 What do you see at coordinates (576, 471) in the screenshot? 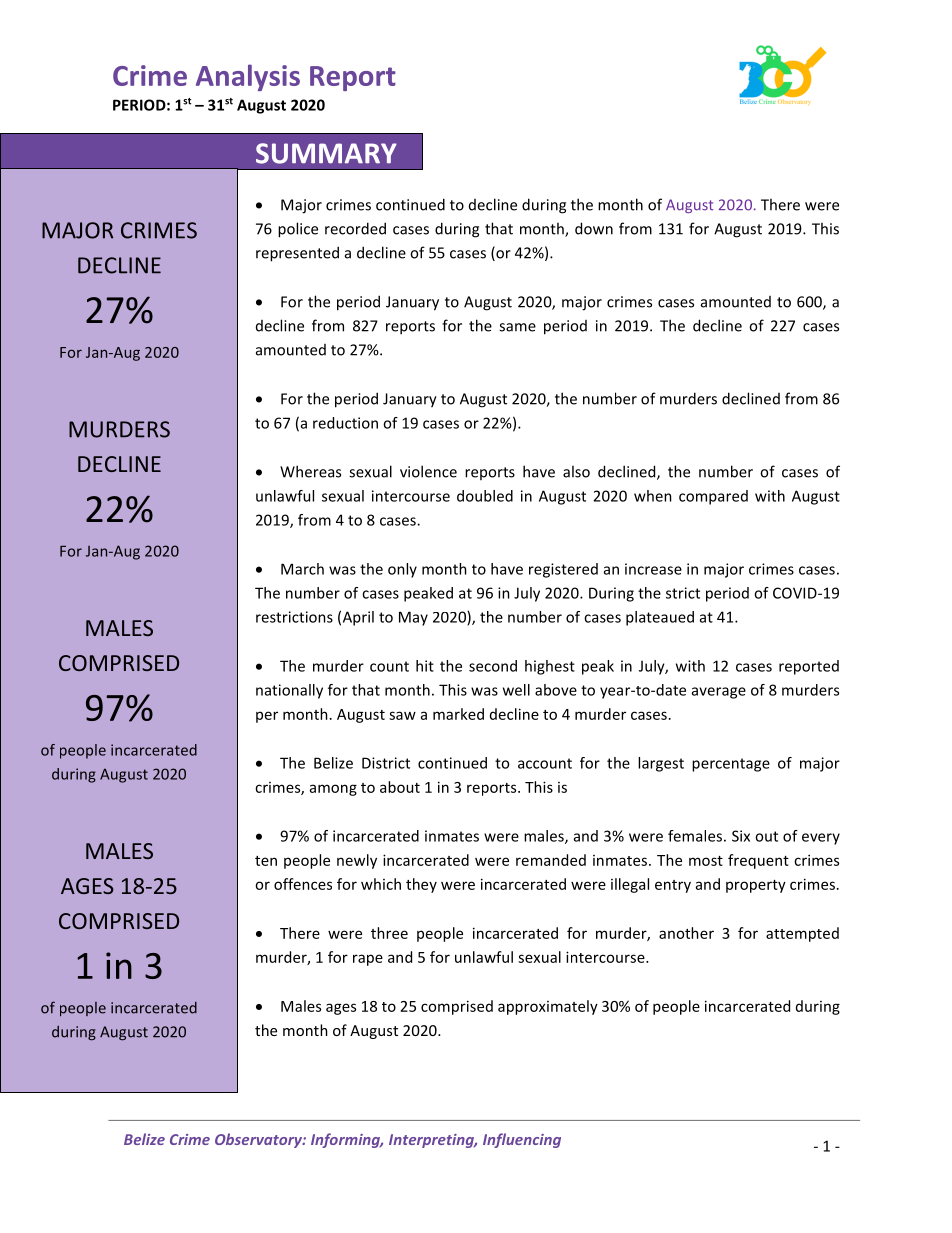
I see `also` at bounding box center [576, 471].
